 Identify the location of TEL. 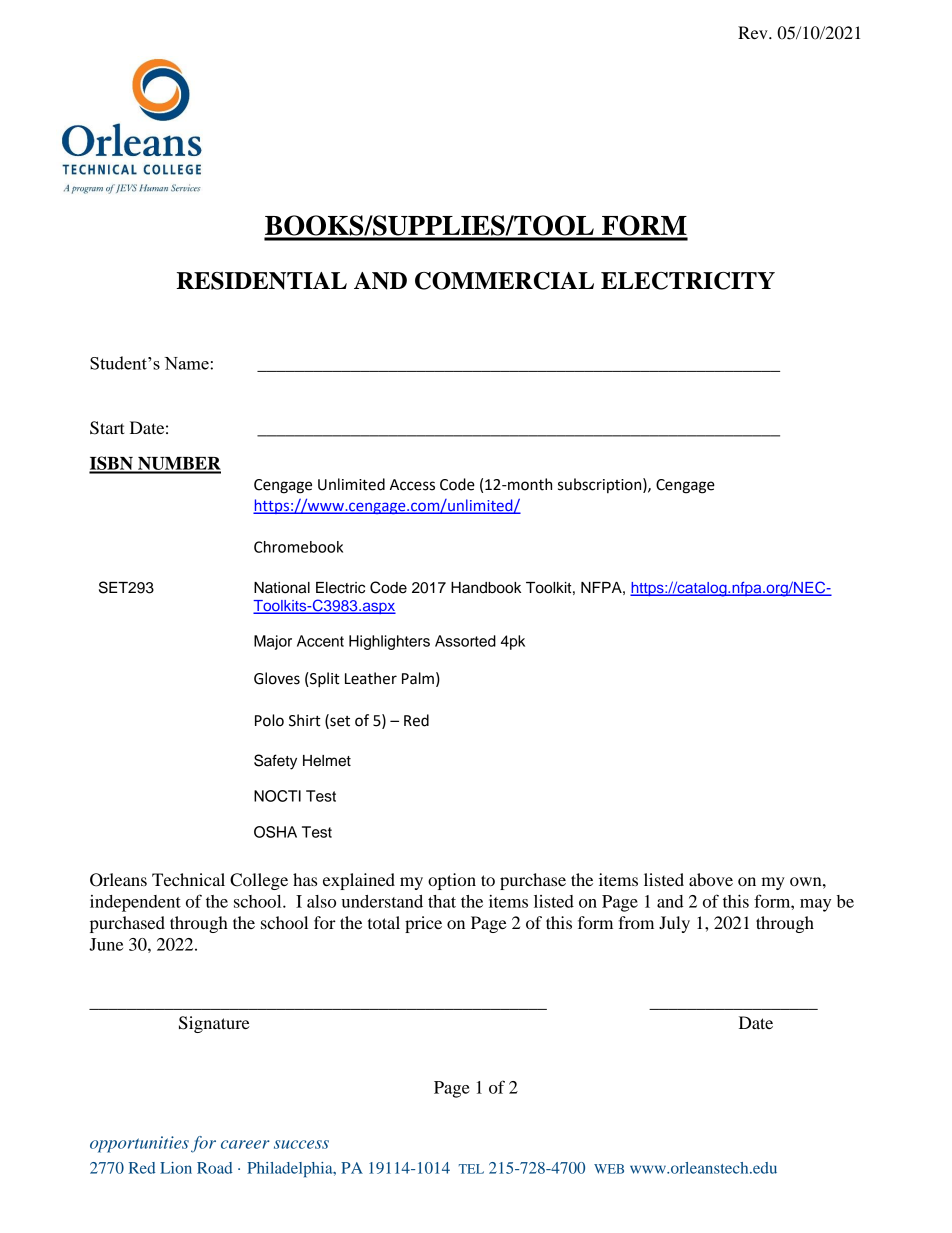
(471, 1169).
